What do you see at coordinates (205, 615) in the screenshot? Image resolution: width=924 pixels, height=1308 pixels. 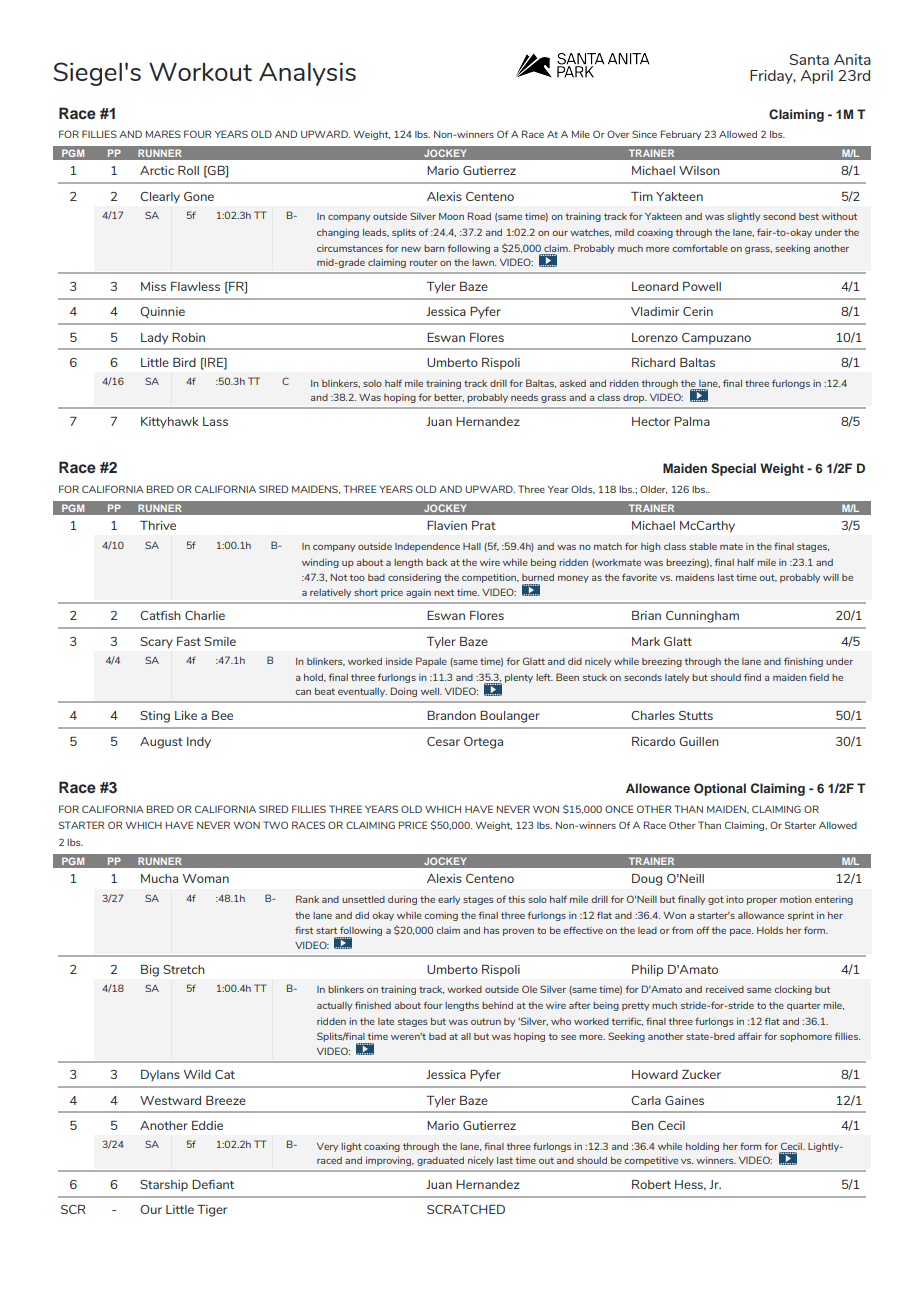 I see `Charlie` at bounding box center [205, 615].
